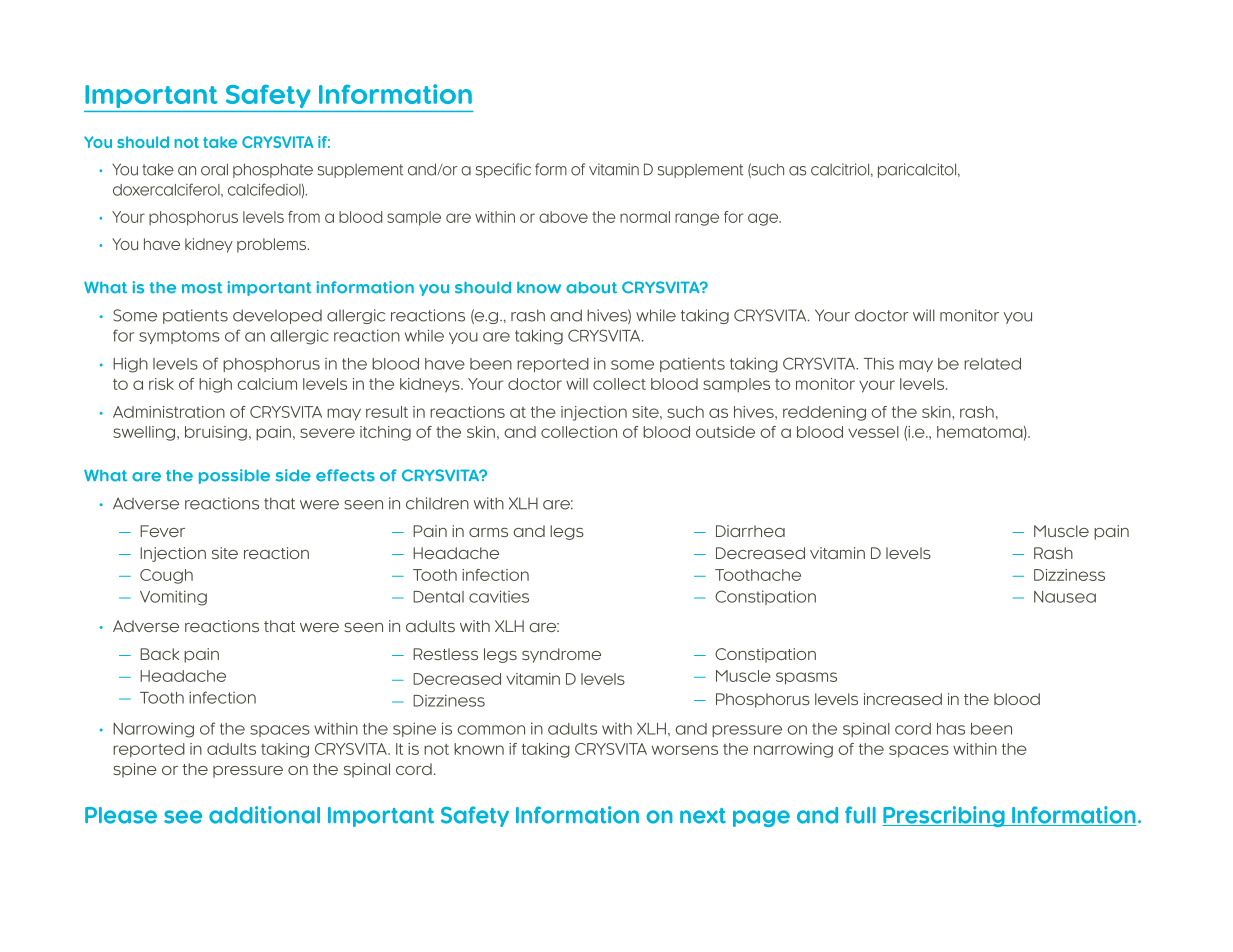 The width and height of the screenshot is (1233, 952). I want to click on Prescribing, so click(944, 816).
